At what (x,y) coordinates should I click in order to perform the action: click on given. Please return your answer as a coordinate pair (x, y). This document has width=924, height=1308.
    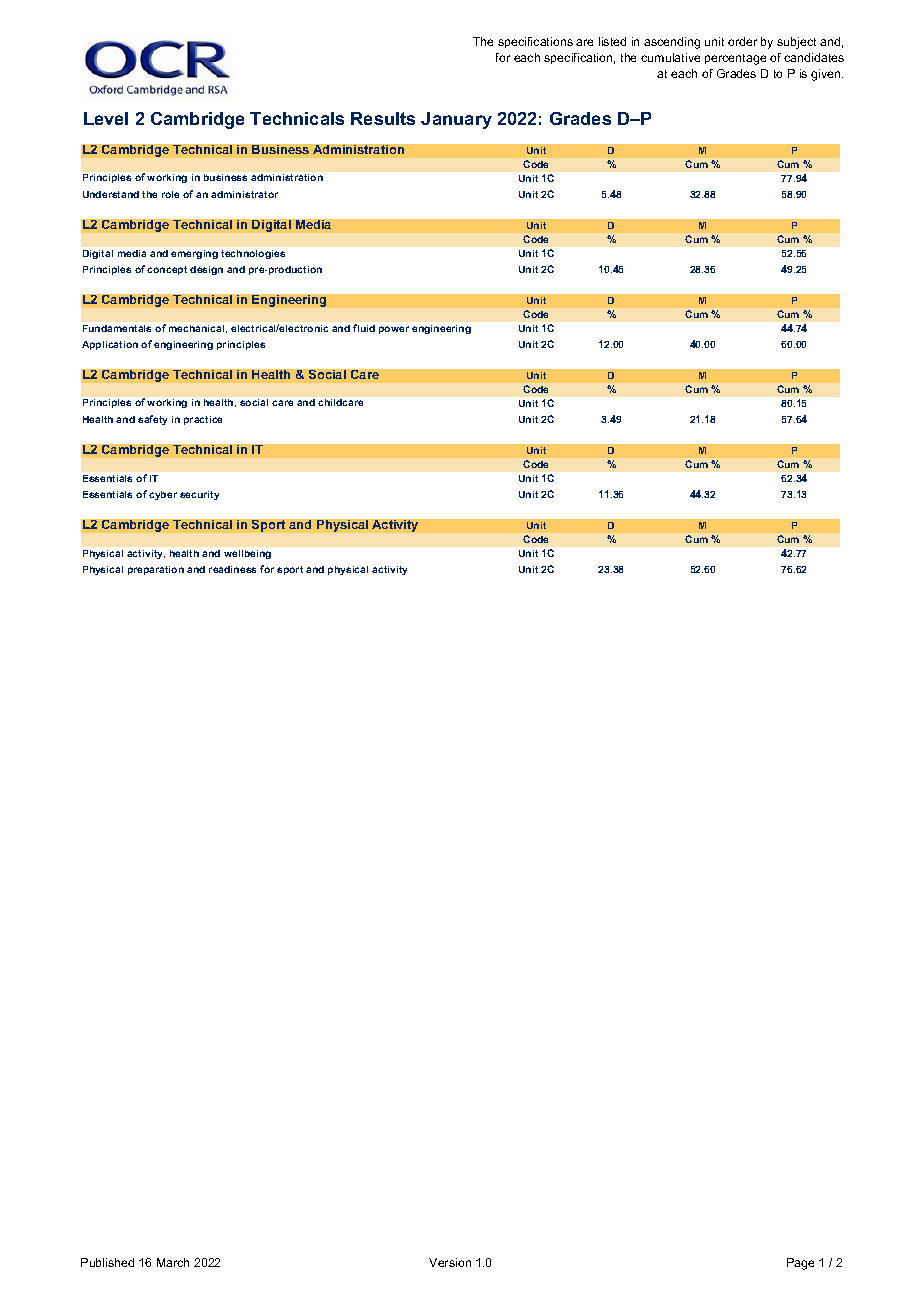
    Looking at the image, I should click on (827, 75).
